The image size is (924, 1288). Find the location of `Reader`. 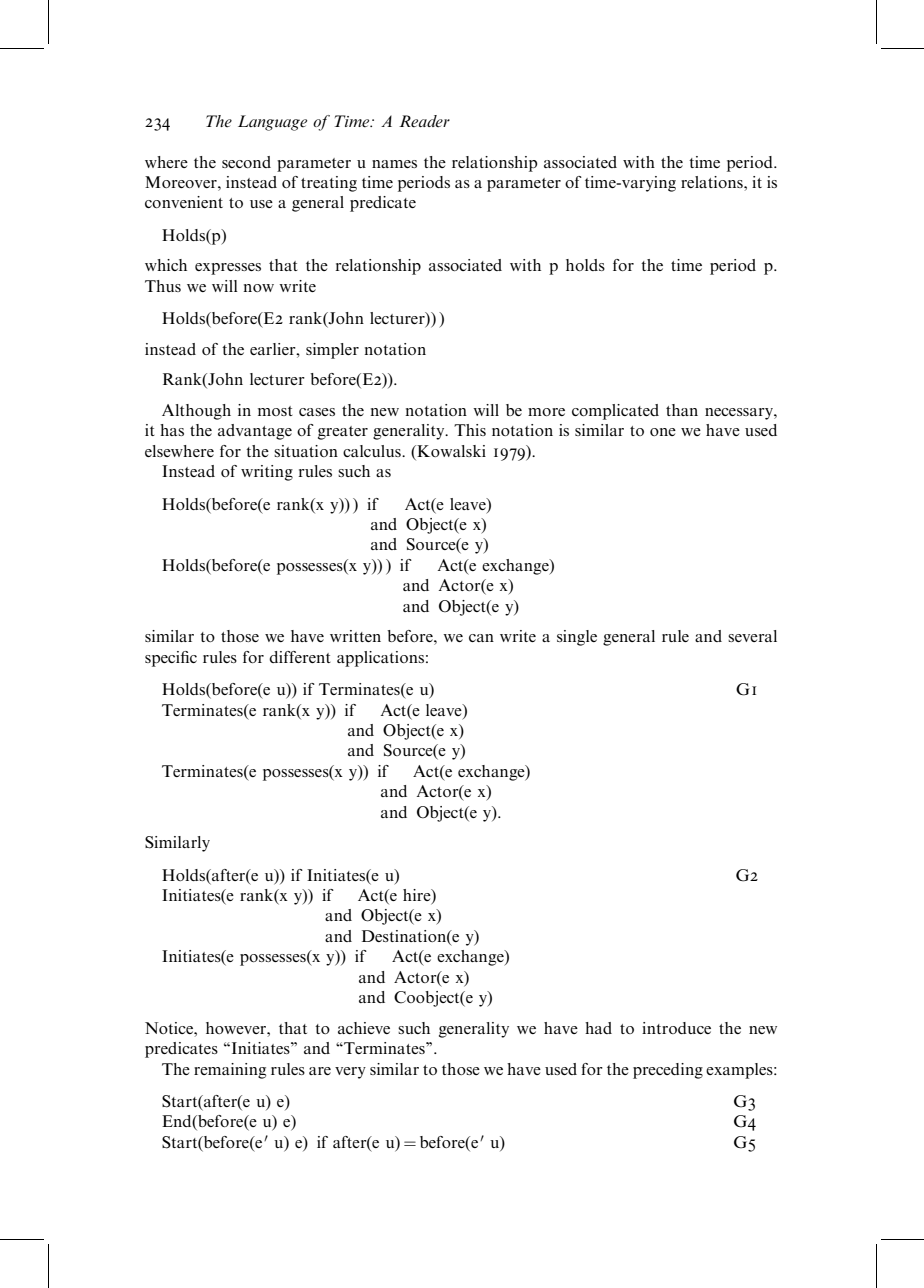

Reader is located at coordinates (424, 121).
